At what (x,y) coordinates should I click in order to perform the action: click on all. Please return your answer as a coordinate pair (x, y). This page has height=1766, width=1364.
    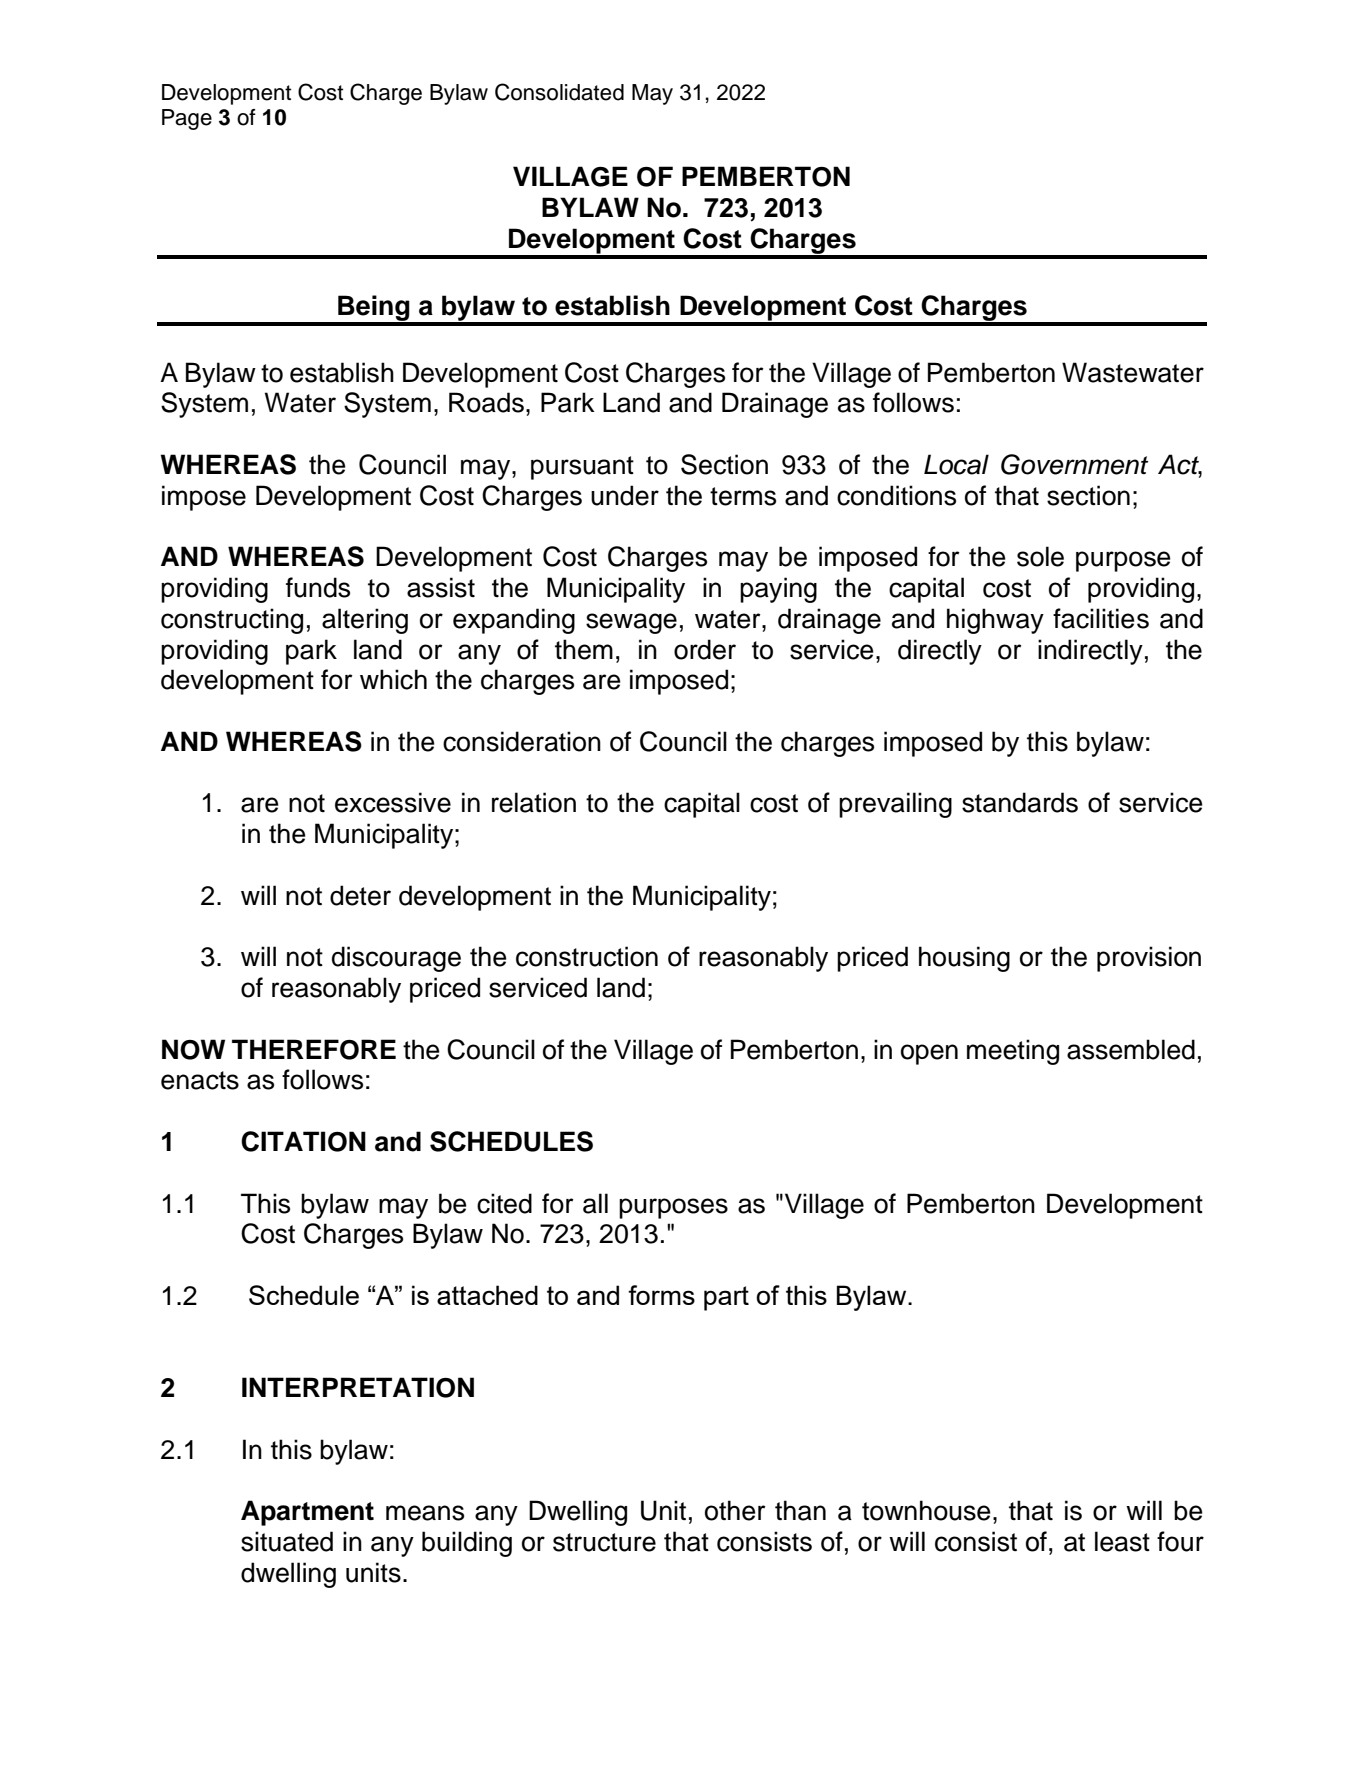
    Looking at the image, I should click on (595, 1203).
